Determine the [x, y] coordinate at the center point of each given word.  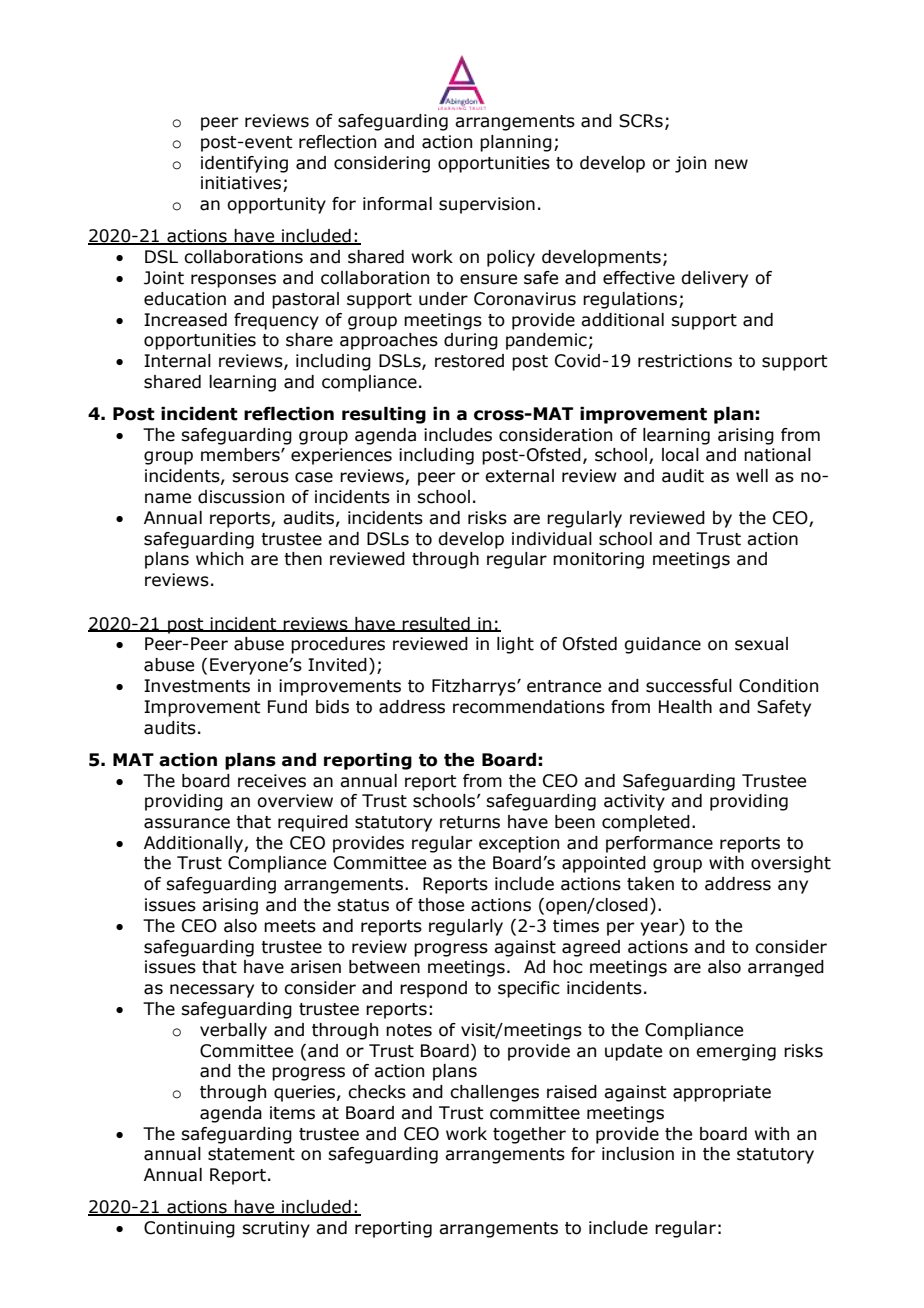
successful [689, 686]
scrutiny [276, 1229]
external [519, 476]
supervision [487, 205]
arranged [786, 968]
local [680, 455]
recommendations [529, 707]
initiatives [242, 184]
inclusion [638, 1154]
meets [290, 926]
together [529, 1135]
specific [529, 989]
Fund [287, 707]
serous [260, 477]
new [731, 164]
